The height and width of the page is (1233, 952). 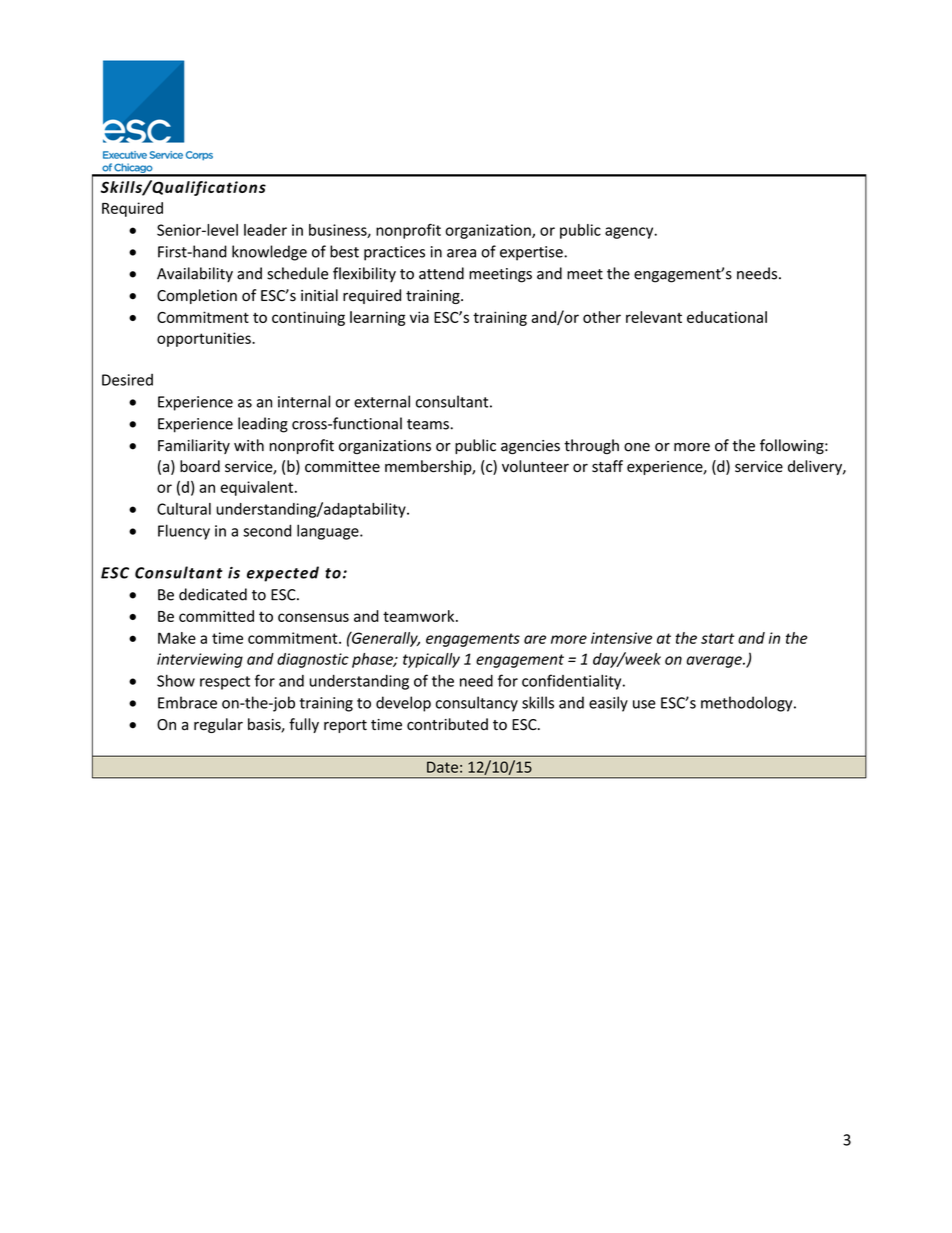 What do you see at coordinates (431, 660) in the page?
I see `typically` at bounding box center [431, 660].
